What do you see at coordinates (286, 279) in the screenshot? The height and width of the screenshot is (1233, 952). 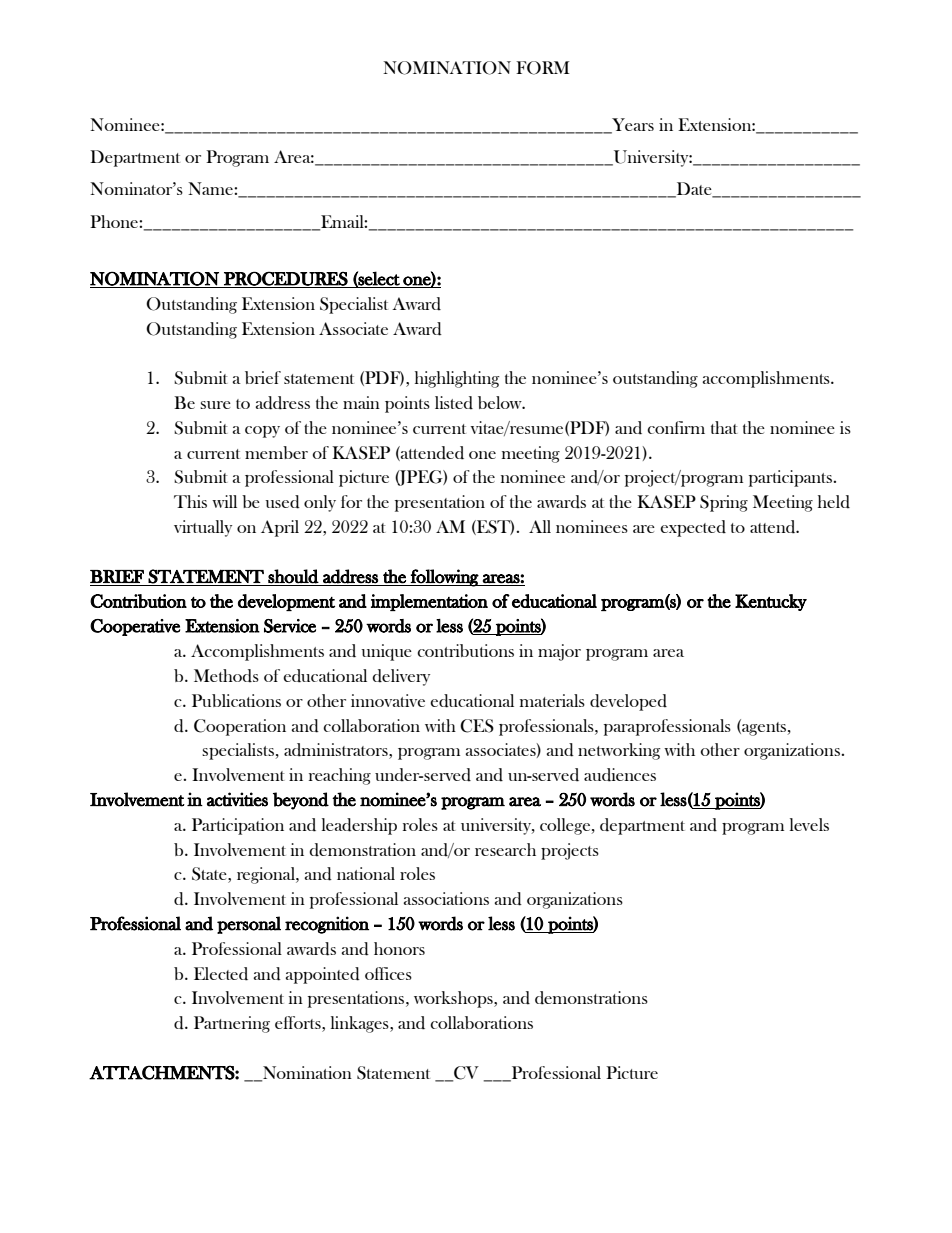 I see `PROCEDURES` at bounding box center [286, 279].
